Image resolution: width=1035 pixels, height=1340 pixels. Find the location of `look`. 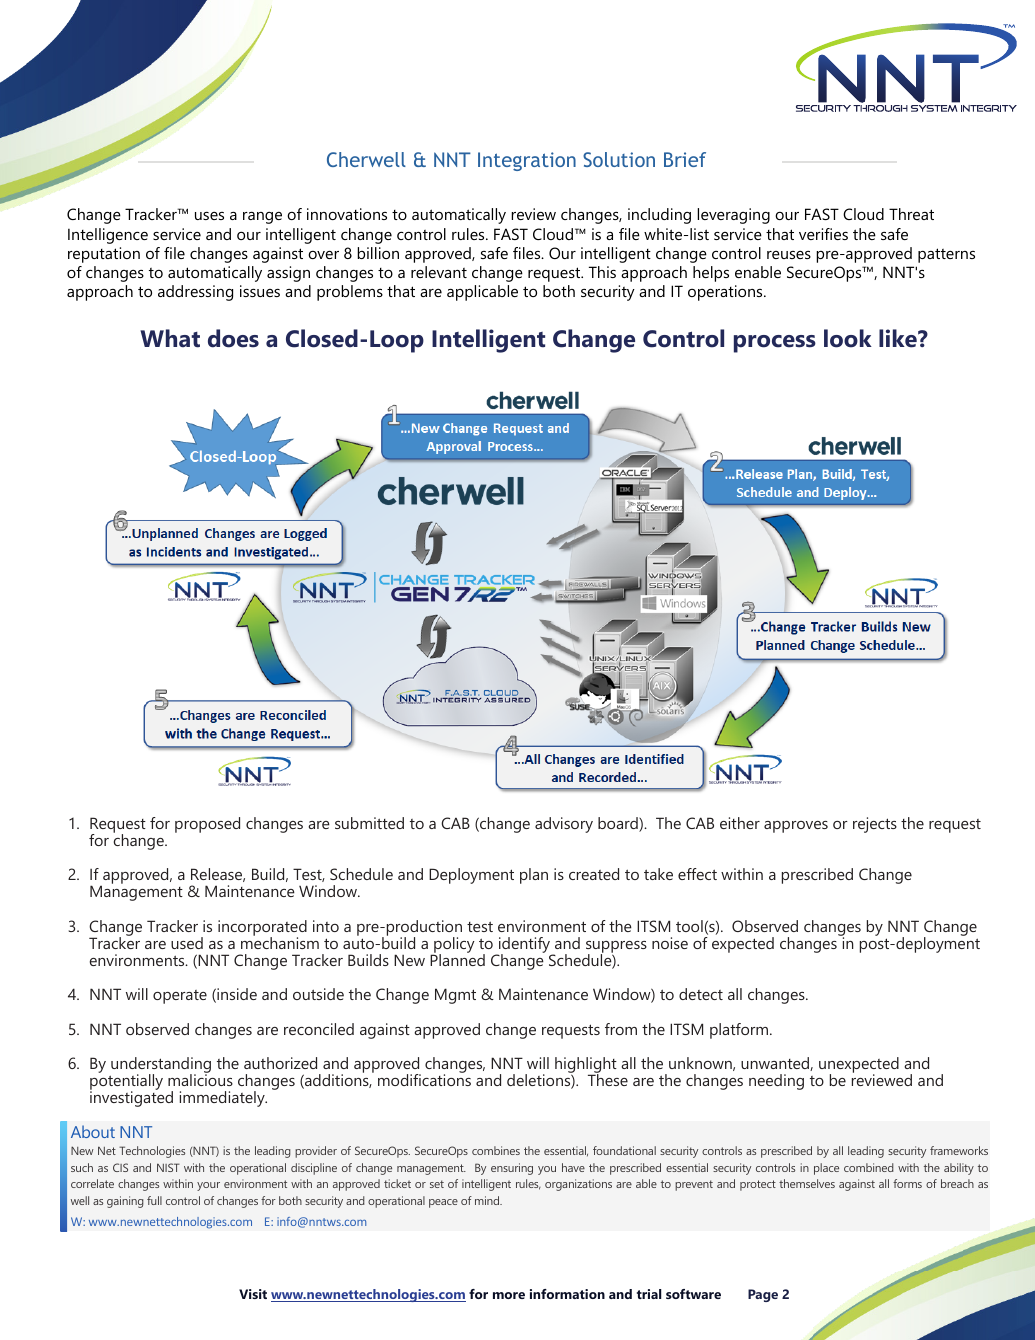

look is located at coordinates (848, 338).
